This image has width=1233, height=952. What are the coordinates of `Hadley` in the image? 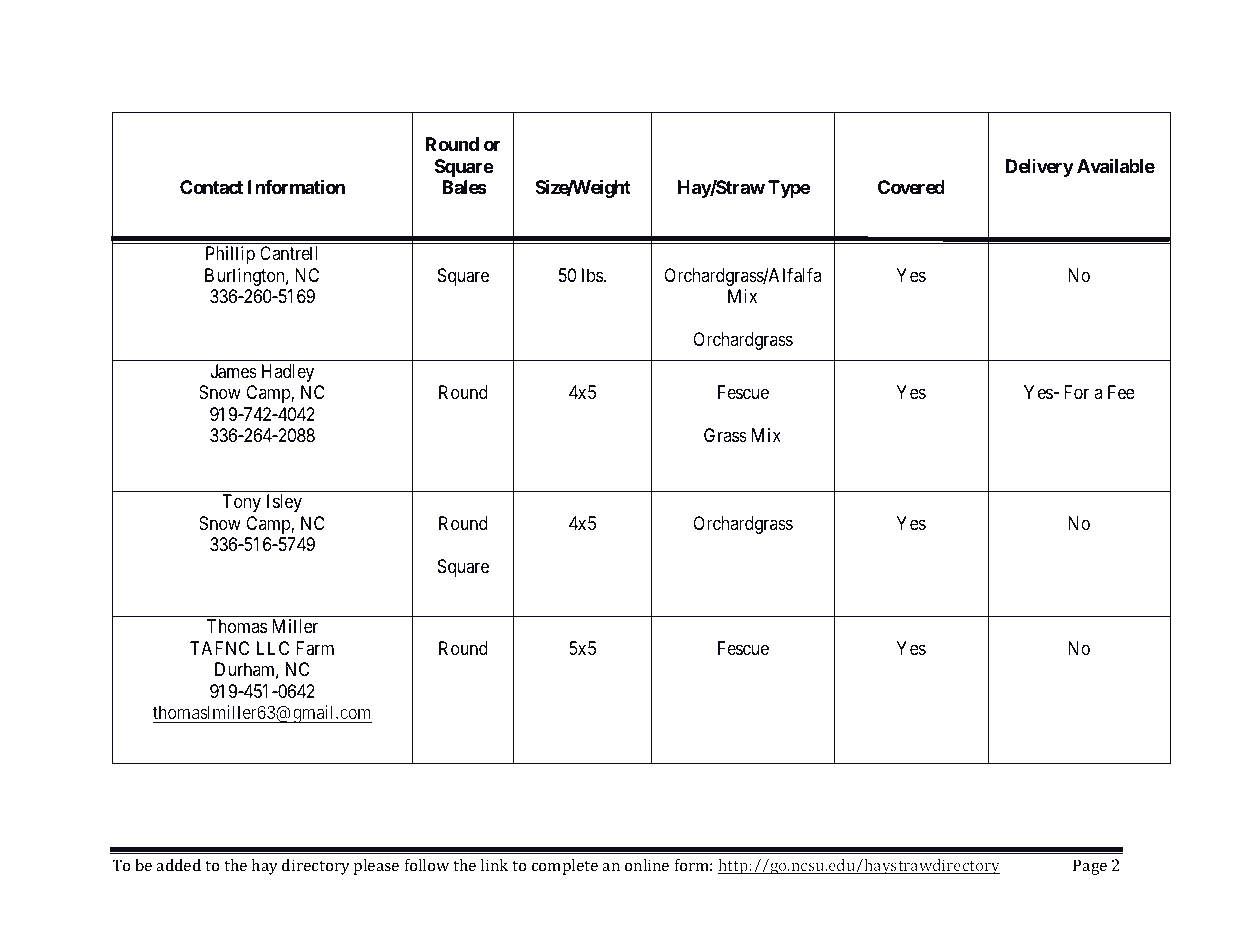 It's located at (288, 373).
